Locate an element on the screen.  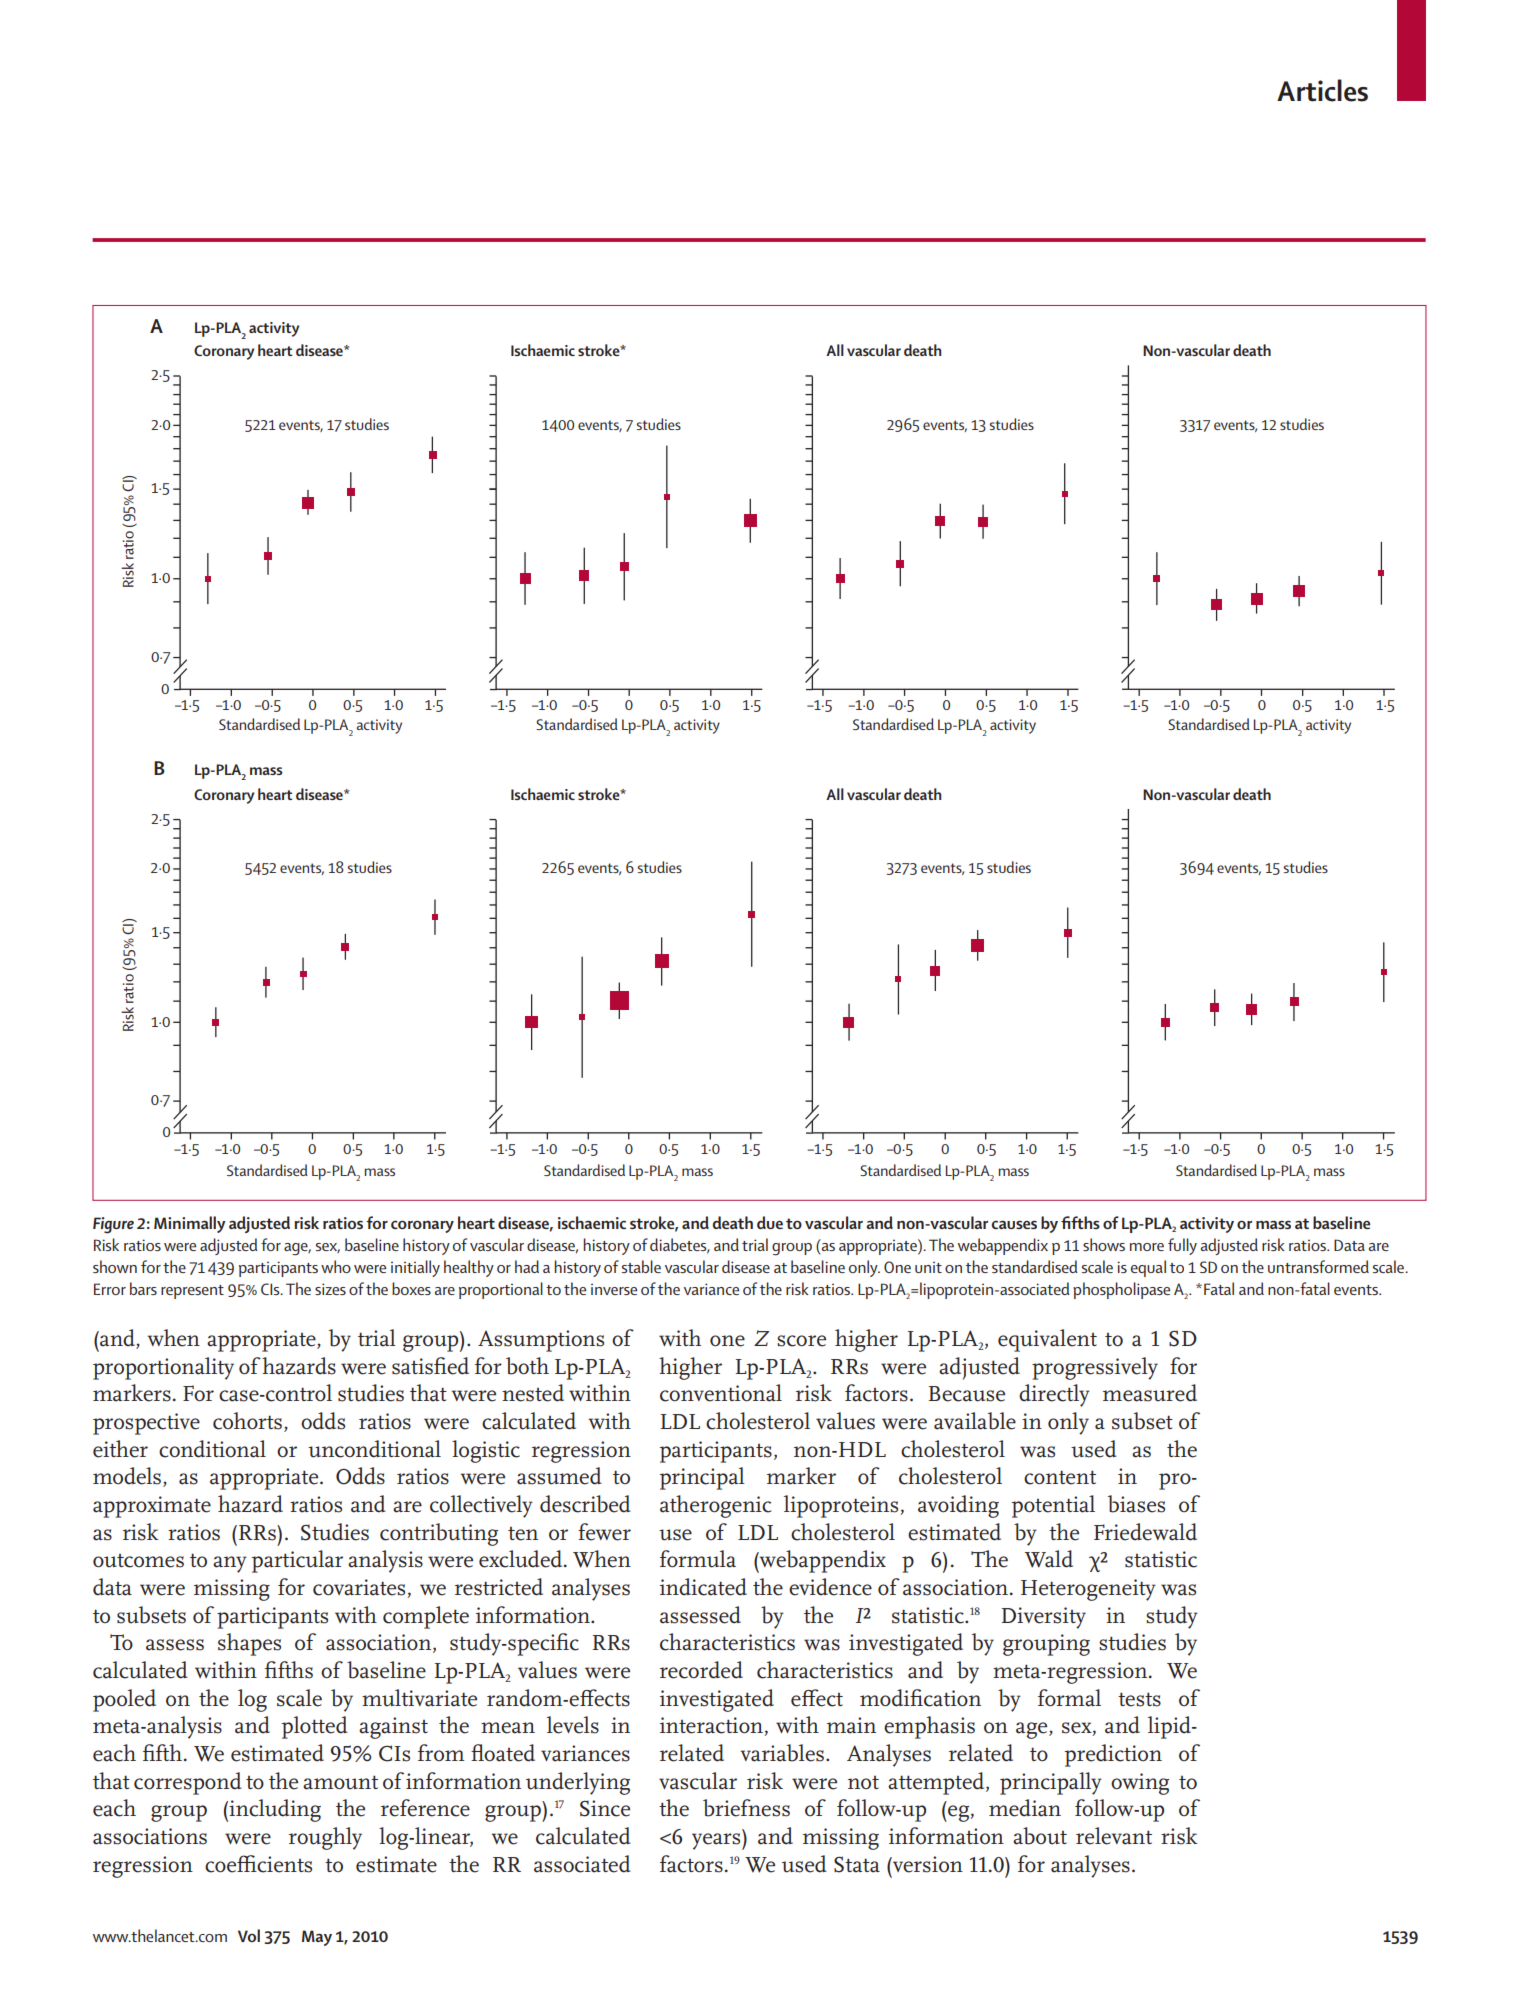
due is located at coordinates (770, 1222).
